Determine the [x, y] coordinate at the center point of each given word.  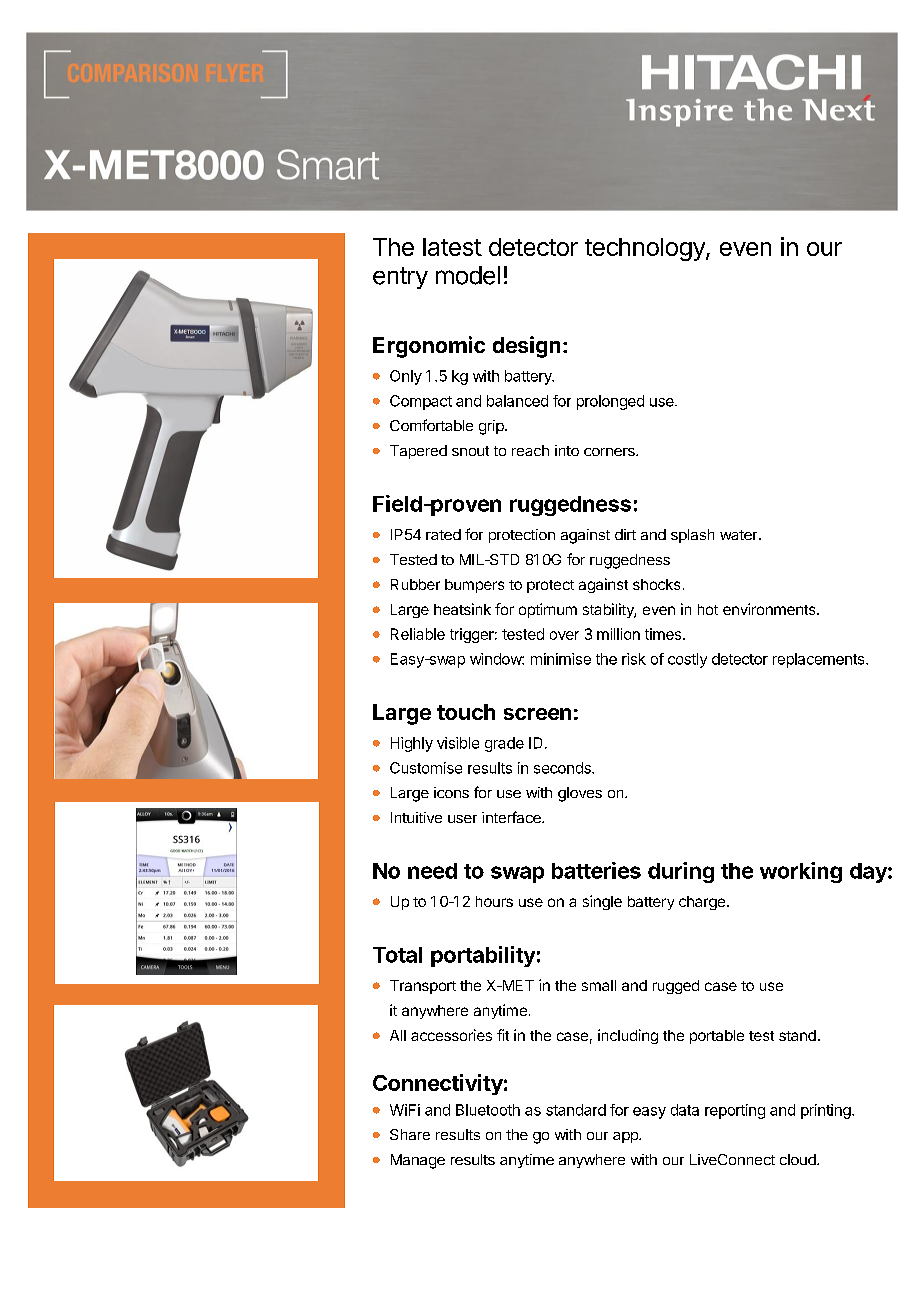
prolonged [610, 402]
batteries [596, 870]
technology [646, 249]
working [801, 872]
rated [443, 534]
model [468, 275]
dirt [625, 534]
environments [770, 609]
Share [410, 1134]
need [432, 871]
